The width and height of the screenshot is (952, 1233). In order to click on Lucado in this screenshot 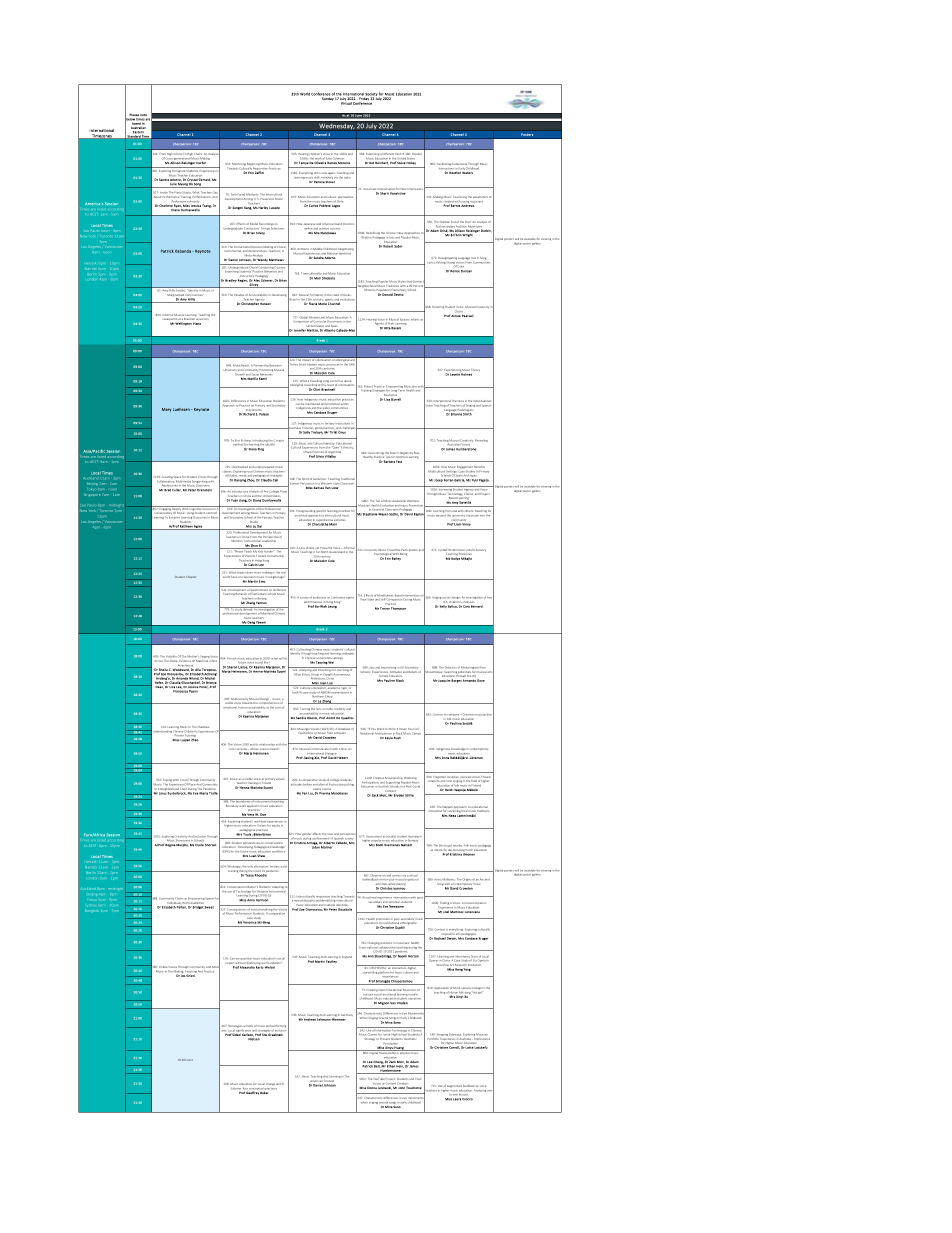, I will do `click(274, 208)`.
